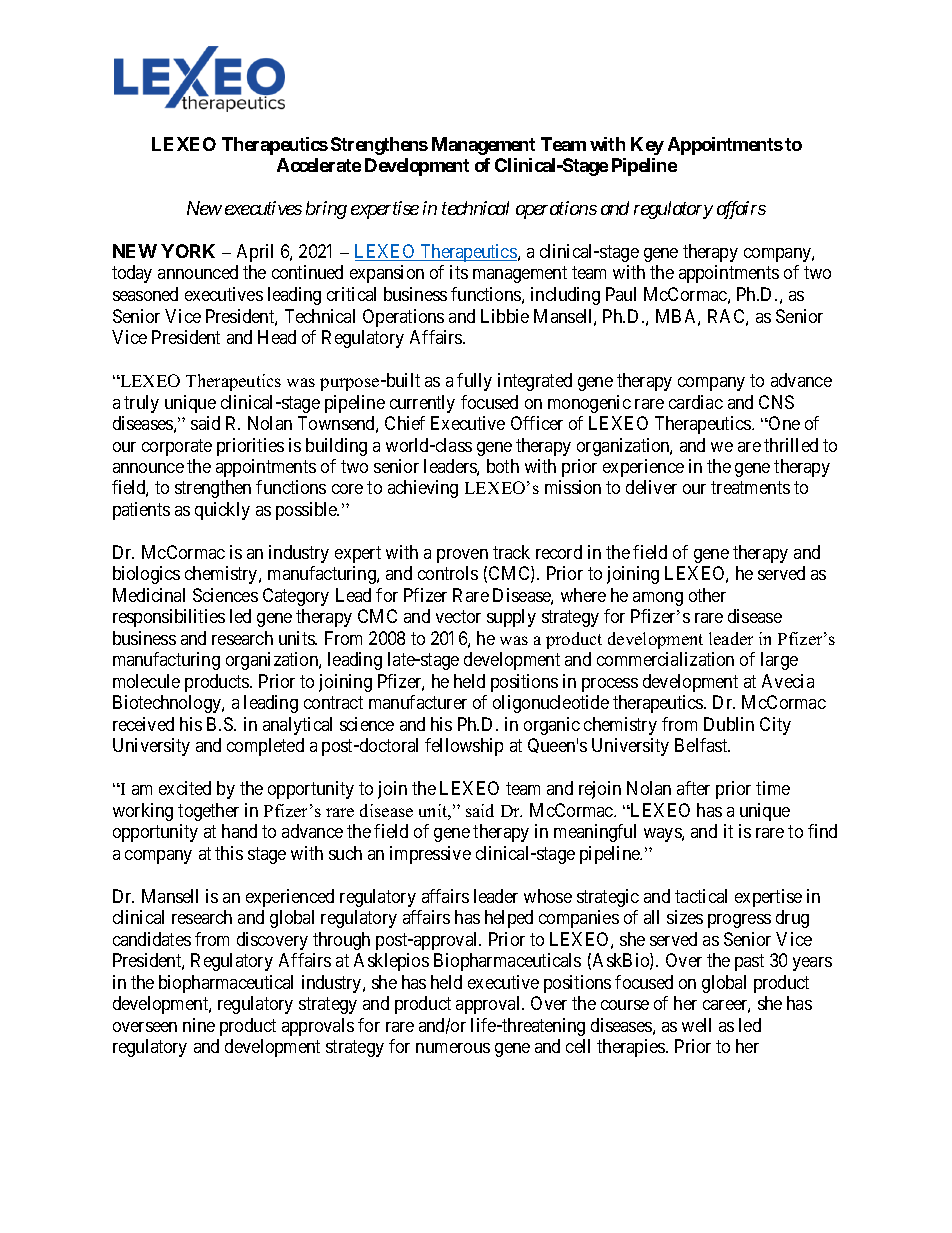  I want to click on other, so click(707, 595).
